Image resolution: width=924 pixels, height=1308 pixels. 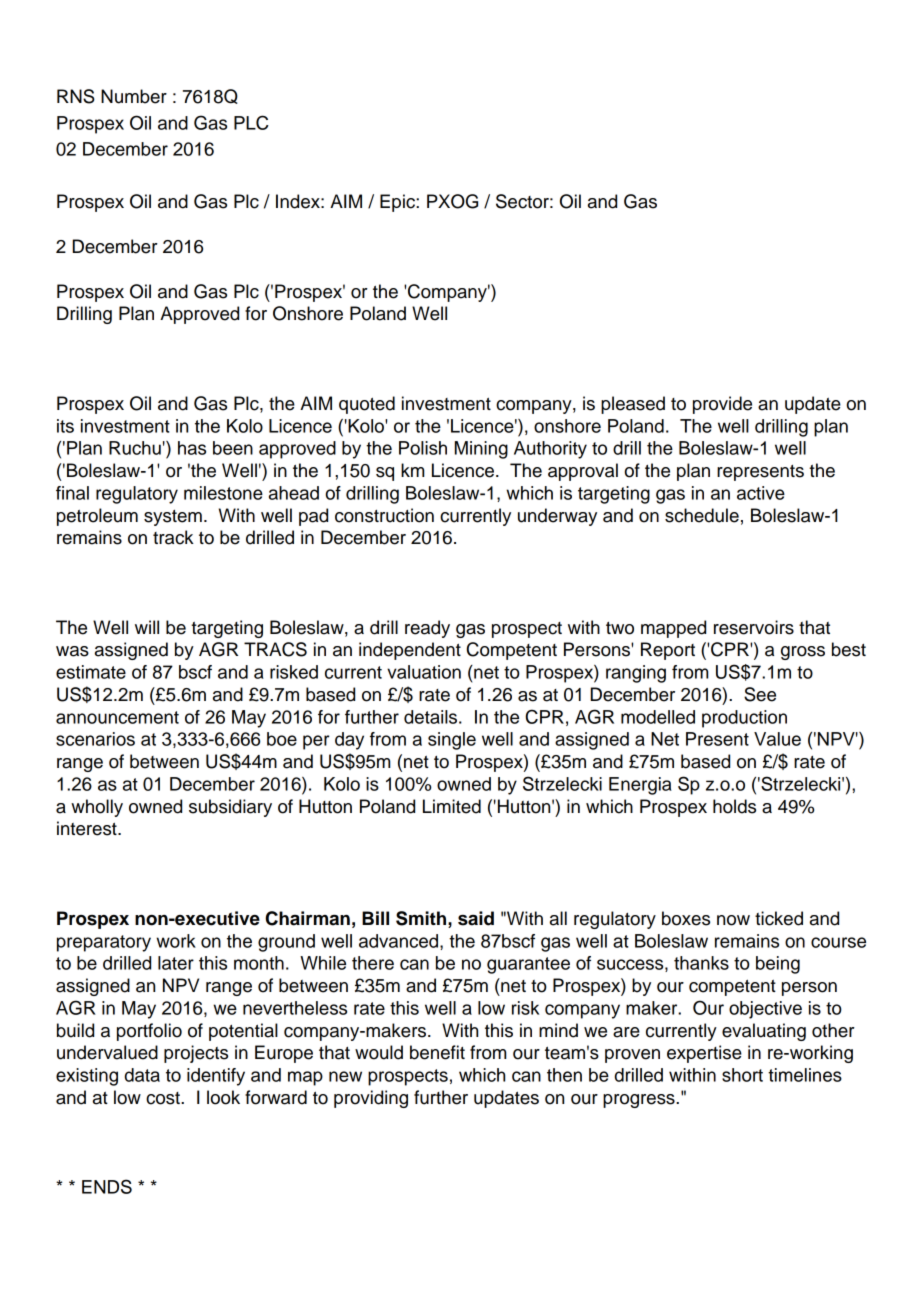 I want to click on provide, so click(x=722, y=405).
